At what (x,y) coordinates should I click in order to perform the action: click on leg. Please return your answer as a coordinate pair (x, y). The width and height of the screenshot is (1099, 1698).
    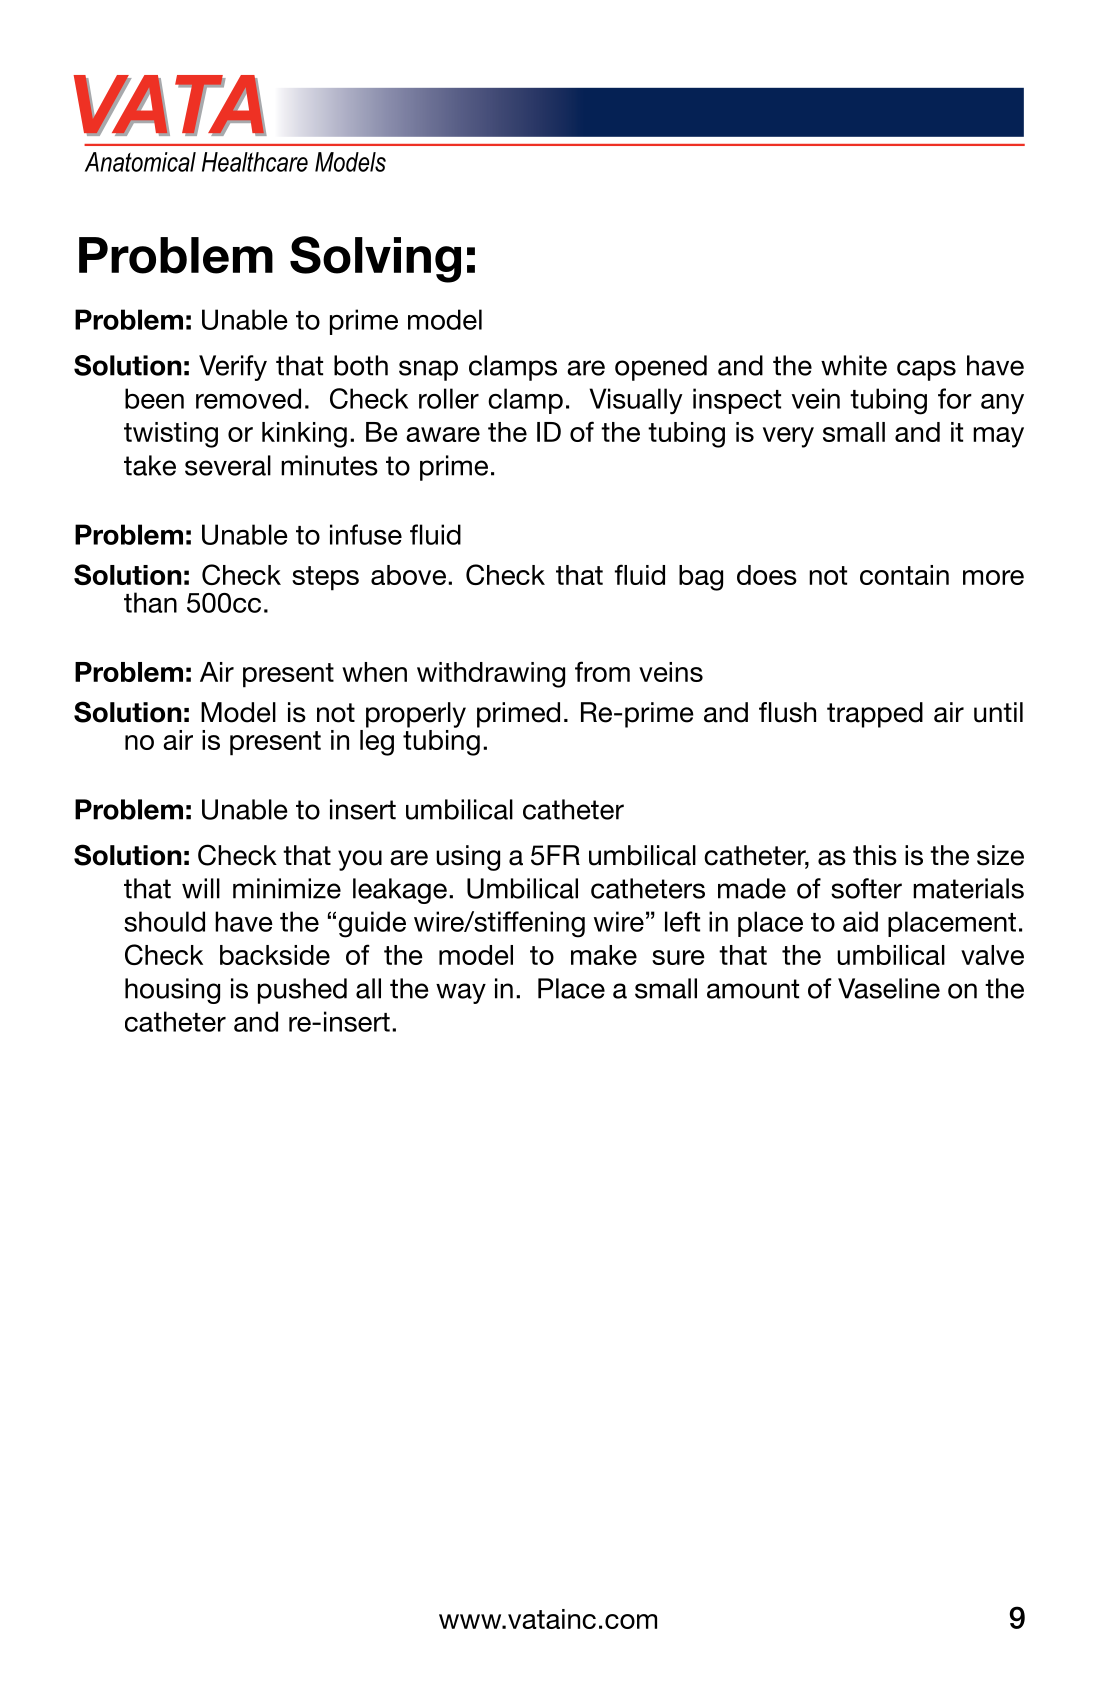
    Looking at the image, I should click on (377, 743).
